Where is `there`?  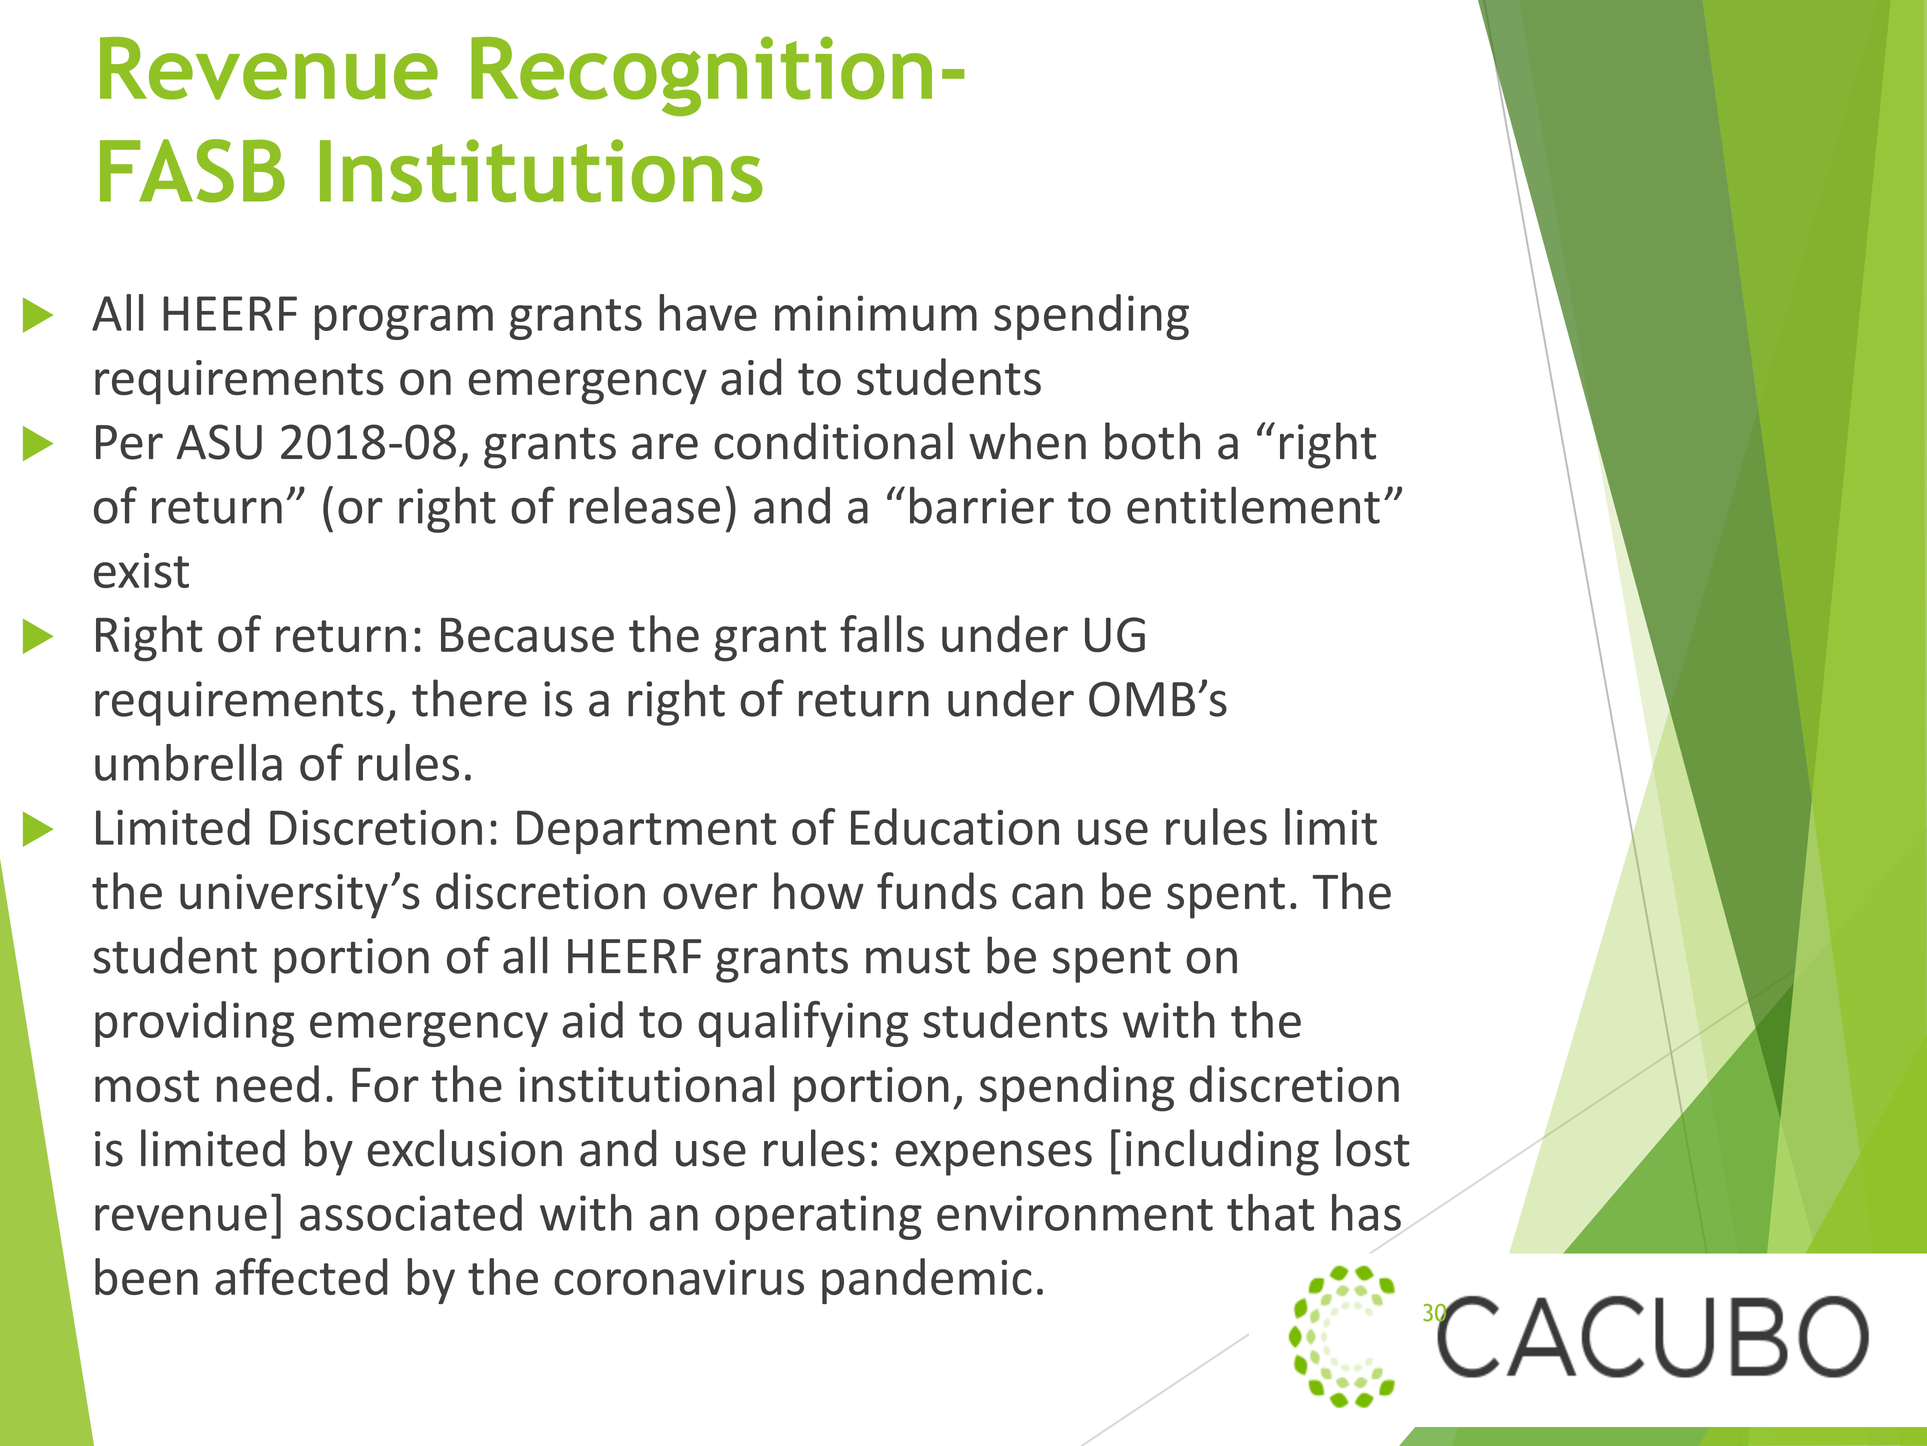 there is located at coordinates (469, 698).
